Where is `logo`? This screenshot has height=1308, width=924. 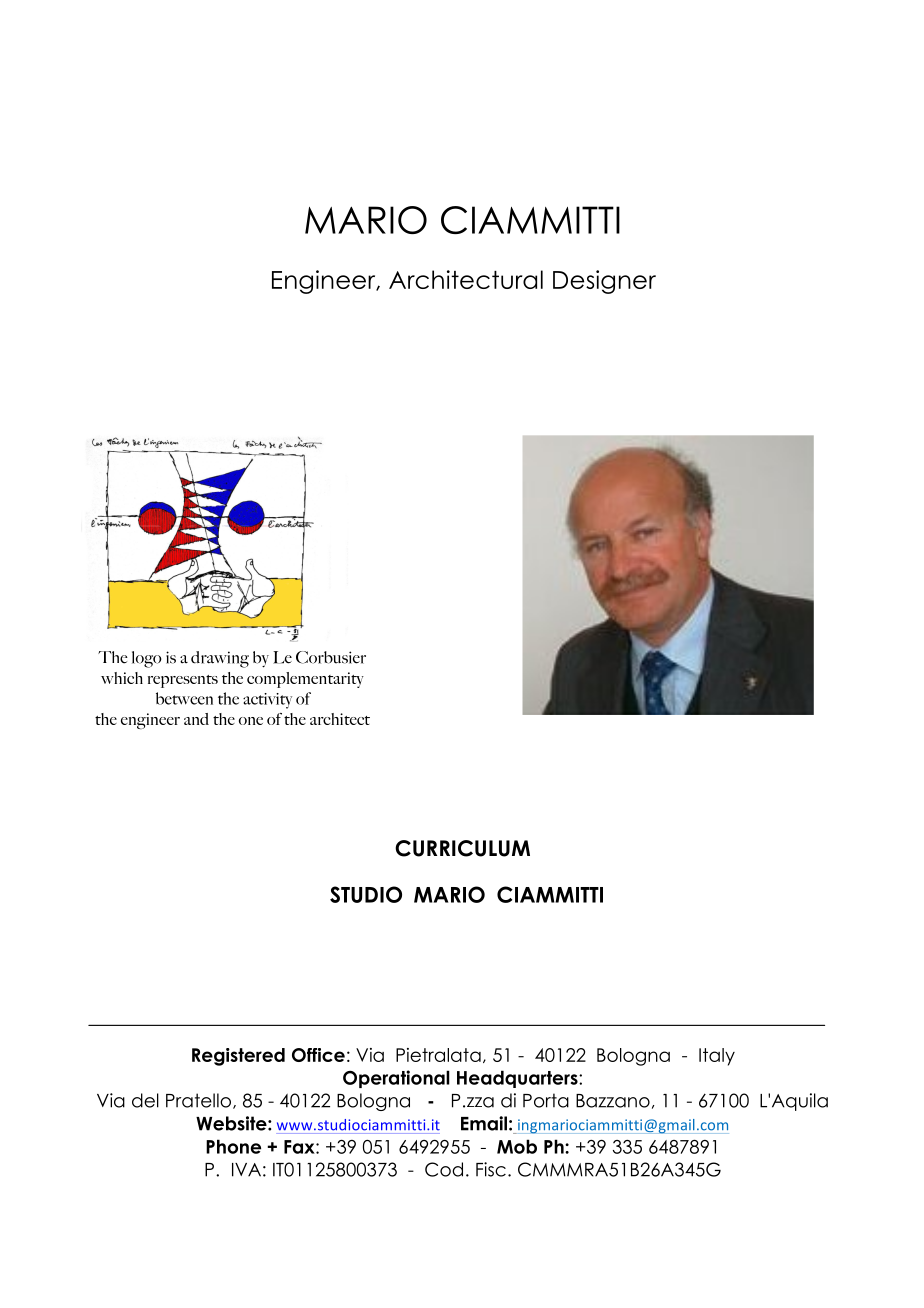
logo is located at coordinates (147, 659).
